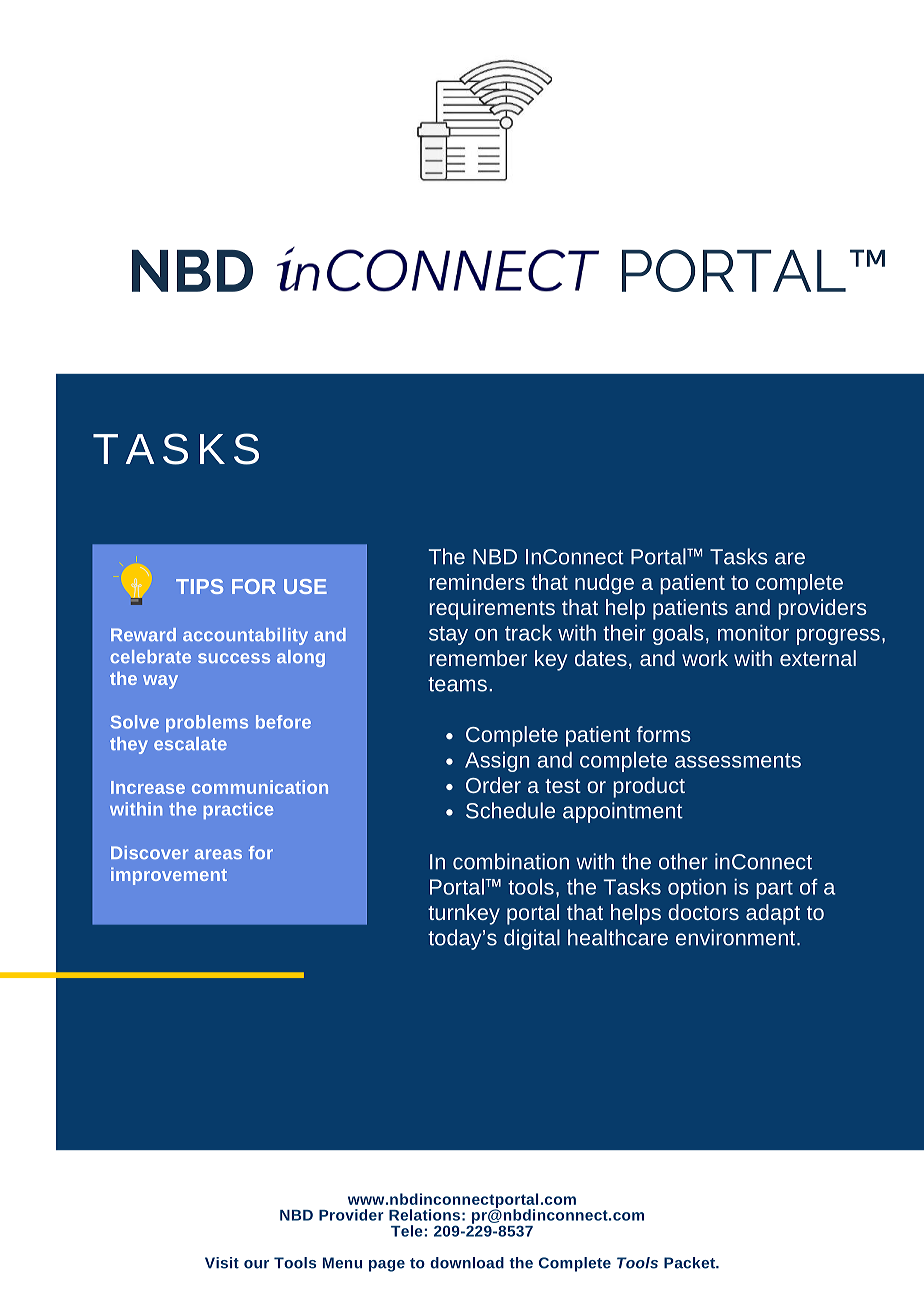 This screenshot has height=1308, width=924. Describe the element at coordinates (169, 876) in the screenshot. I see `improvement` at that location.
